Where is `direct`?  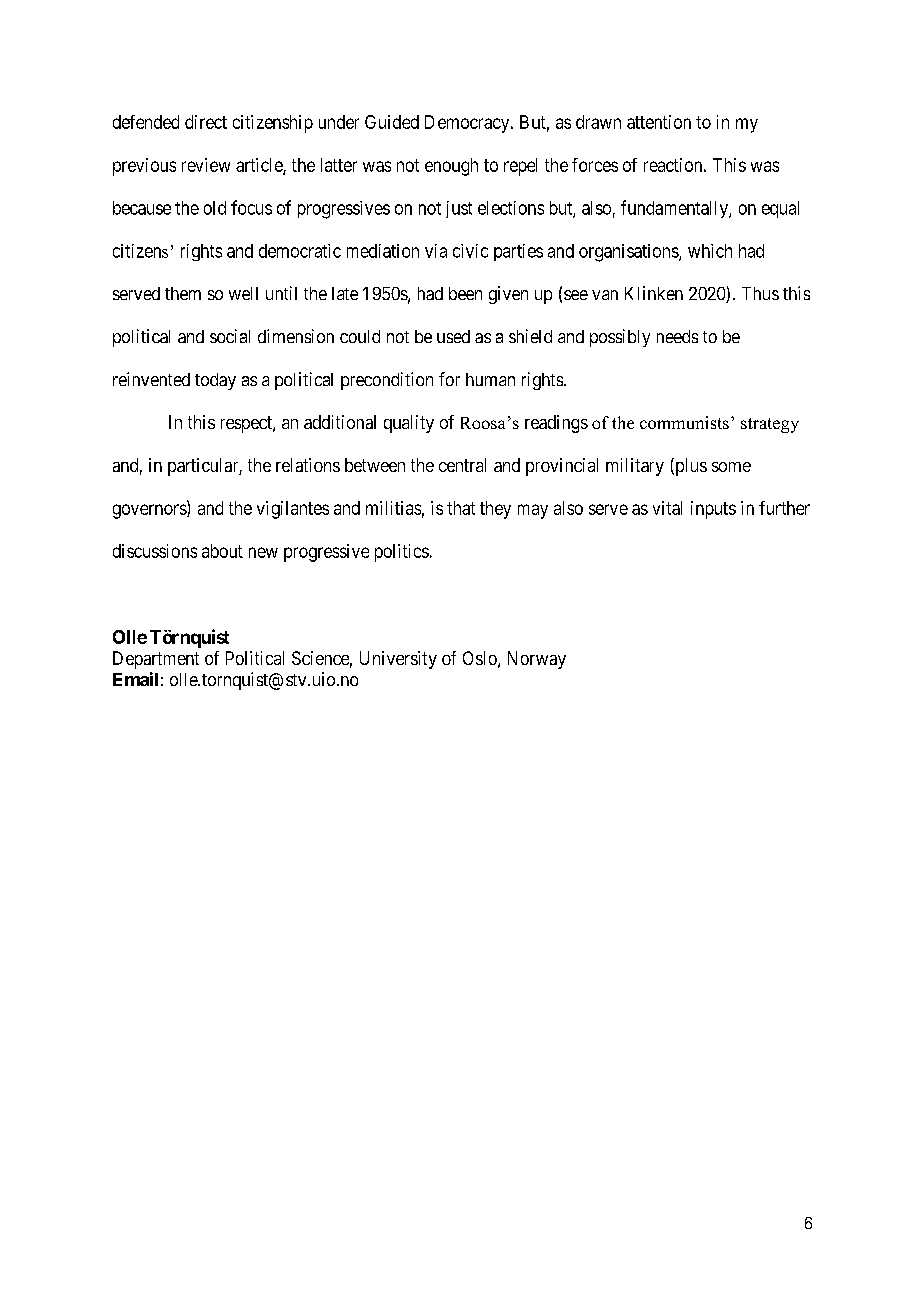
direct is located at coordinates (206, 122).
